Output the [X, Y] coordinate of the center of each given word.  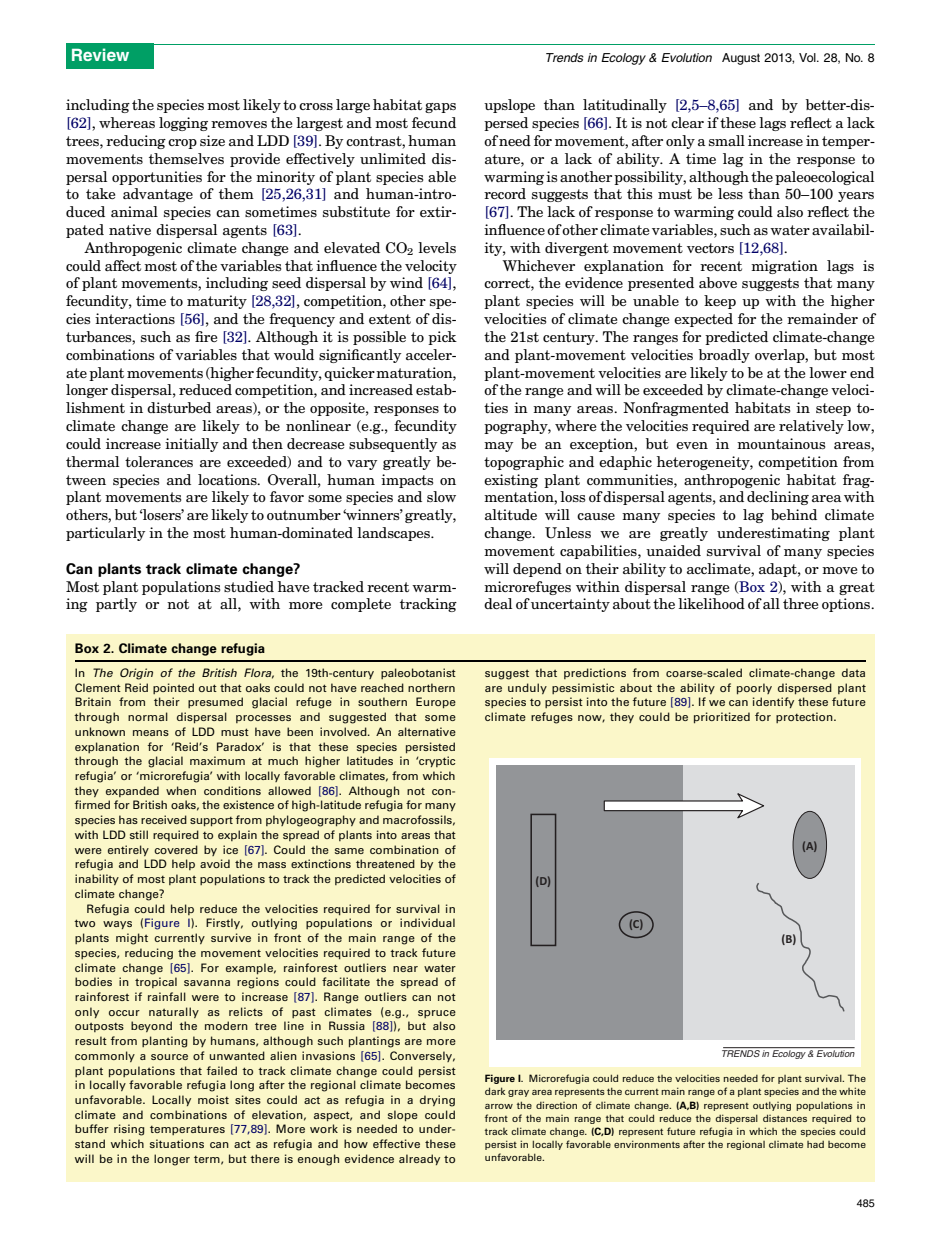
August [741, 59]
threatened [385, 863]
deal [498, 603]
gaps [440, 108]
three [800, 603]
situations [177, 1143]
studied [249, 586]
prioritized [722, 718]
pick [442, 338]
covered [176, 849]
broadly [724, 356]
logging [183, 124]
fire [206, 336]
